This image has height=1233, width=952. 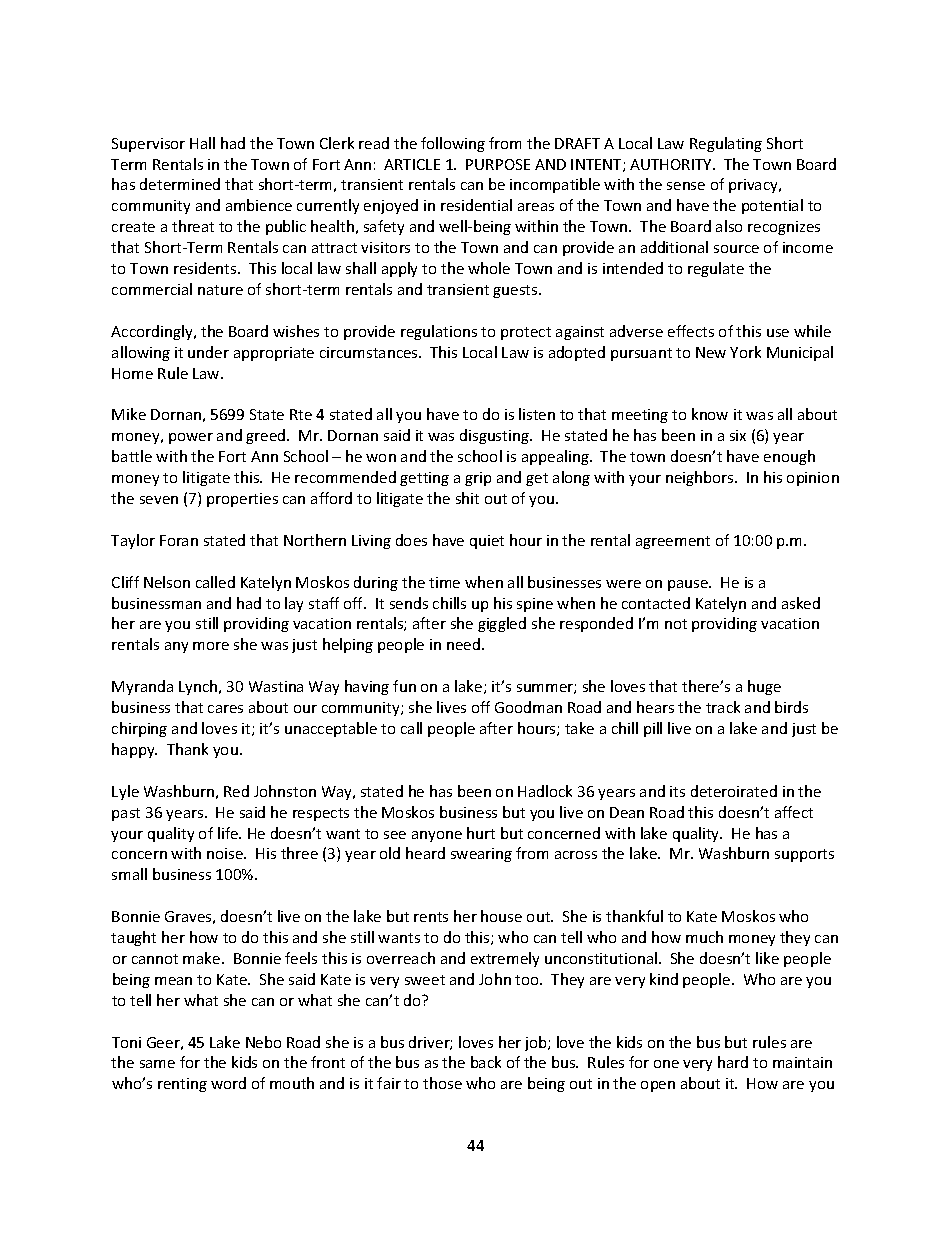 I want to click on know, so click(x=710, y=414).
